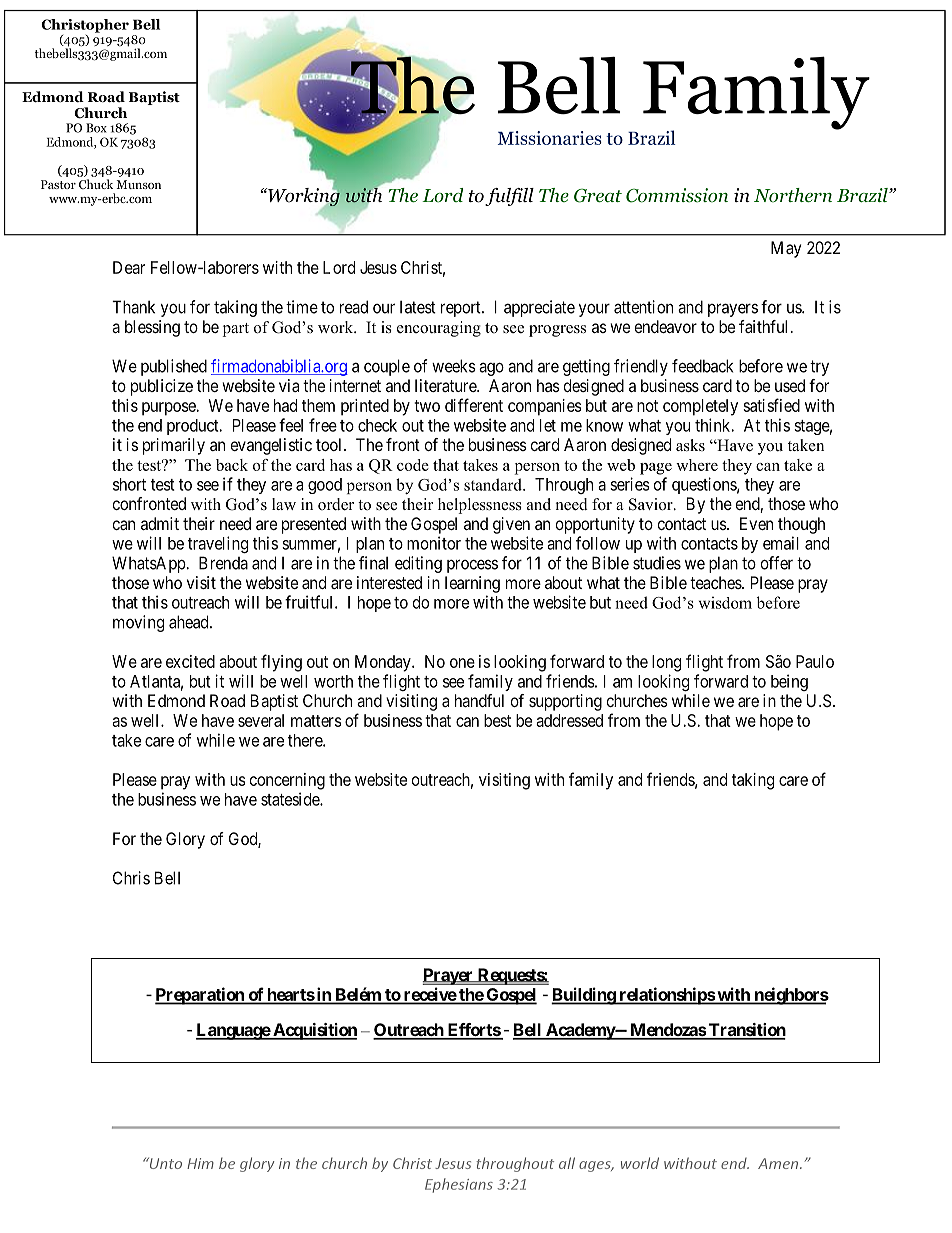 This screenshot has width=952, height=1233. I want to click on Munson, so click(138, 184).
